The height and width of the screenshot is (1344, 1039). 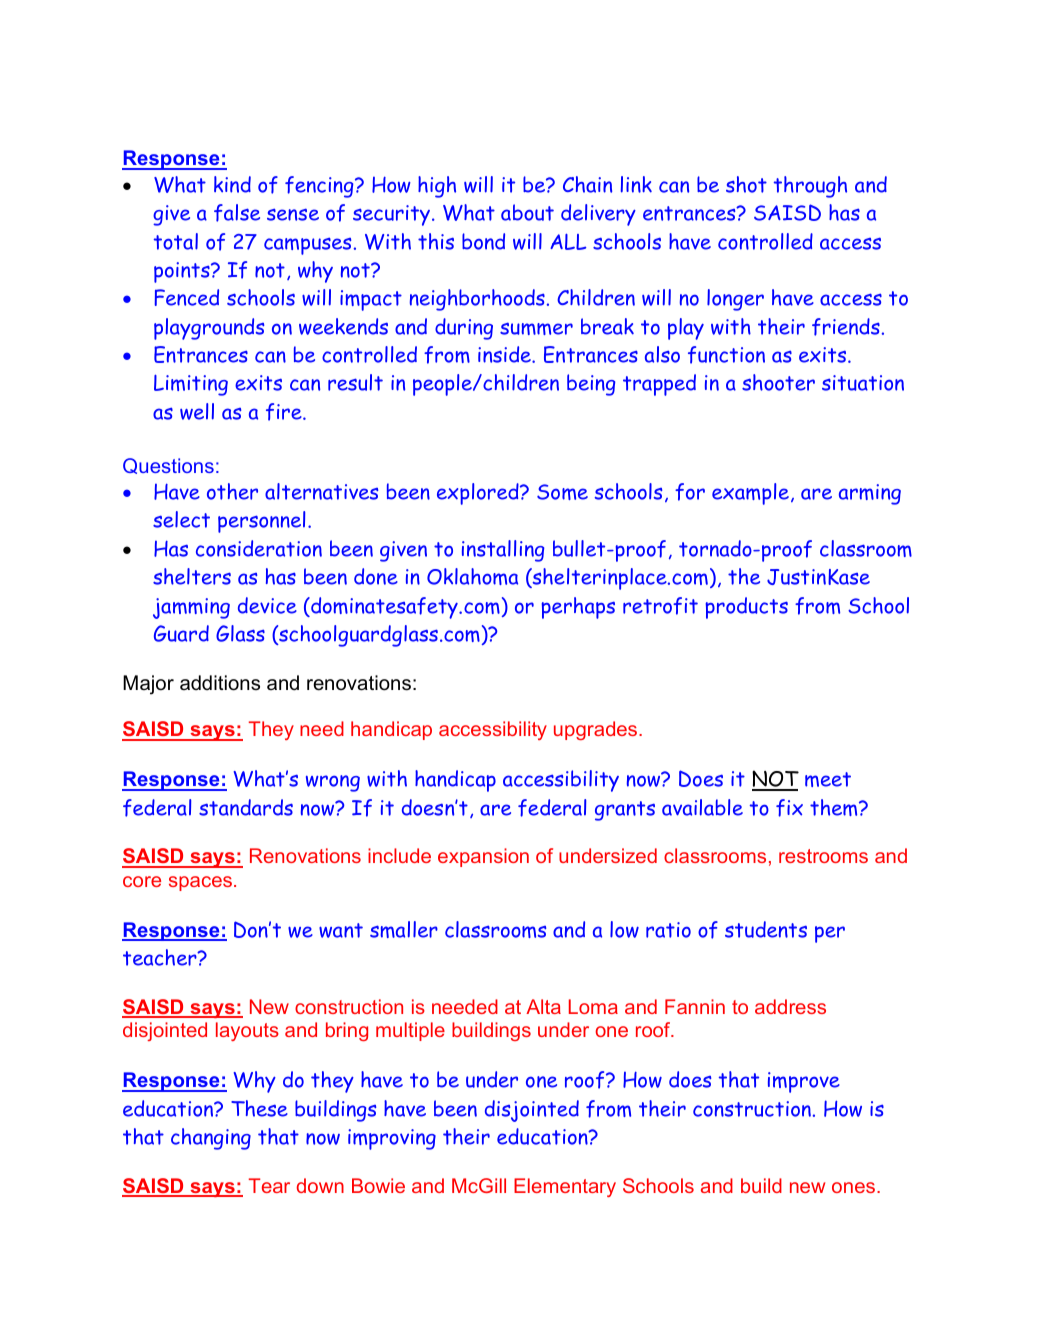 What do you see at coordinates (527, 212) in the screenshot?
I see `about` at bounding box center [527, 212].
